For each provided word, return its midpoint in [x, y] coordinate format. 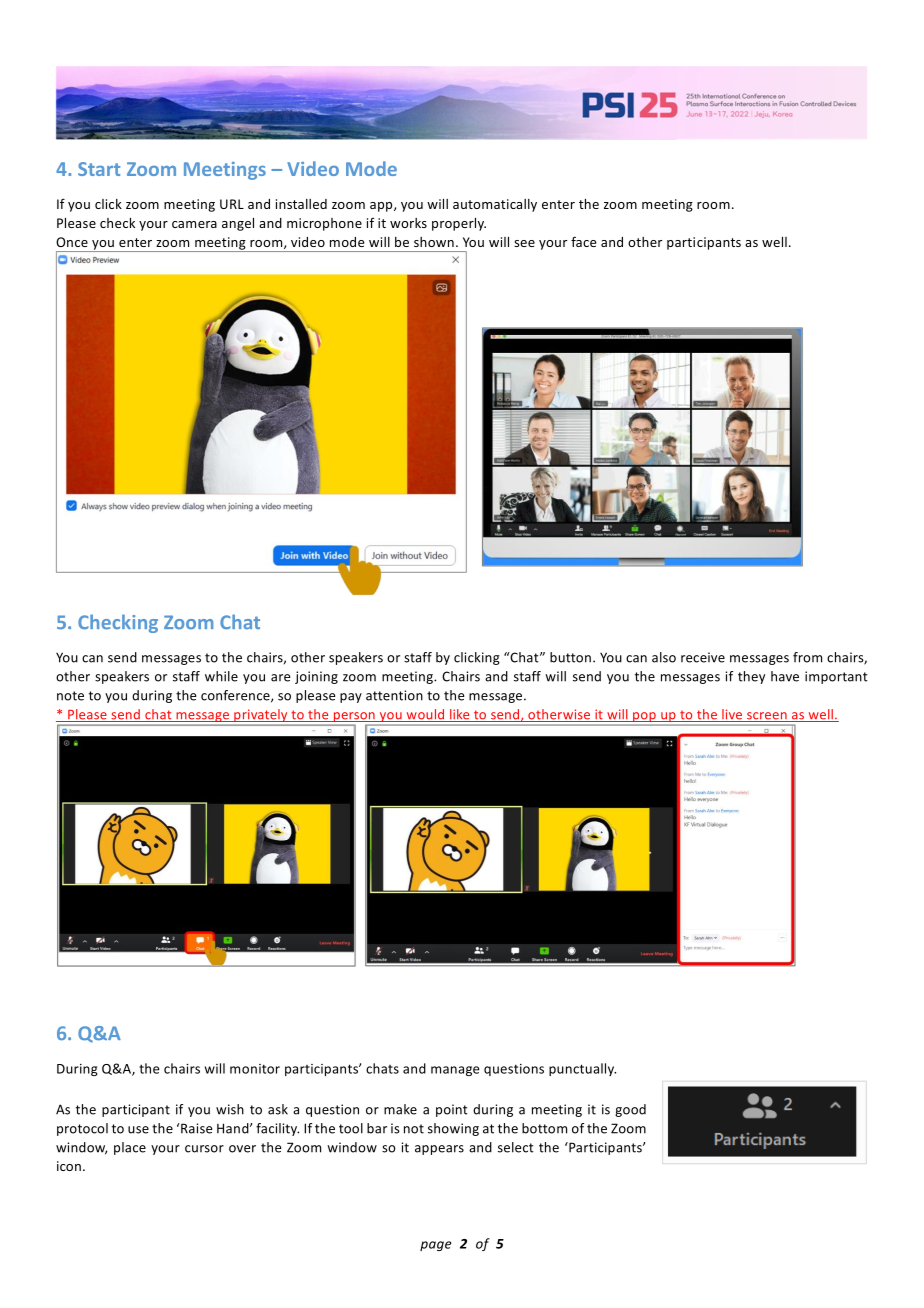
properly [459, 224]
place [130, 1148]
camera [194, 224]
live [732, 715]
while [221, 676]
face [583, 241]
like [460, 715]
